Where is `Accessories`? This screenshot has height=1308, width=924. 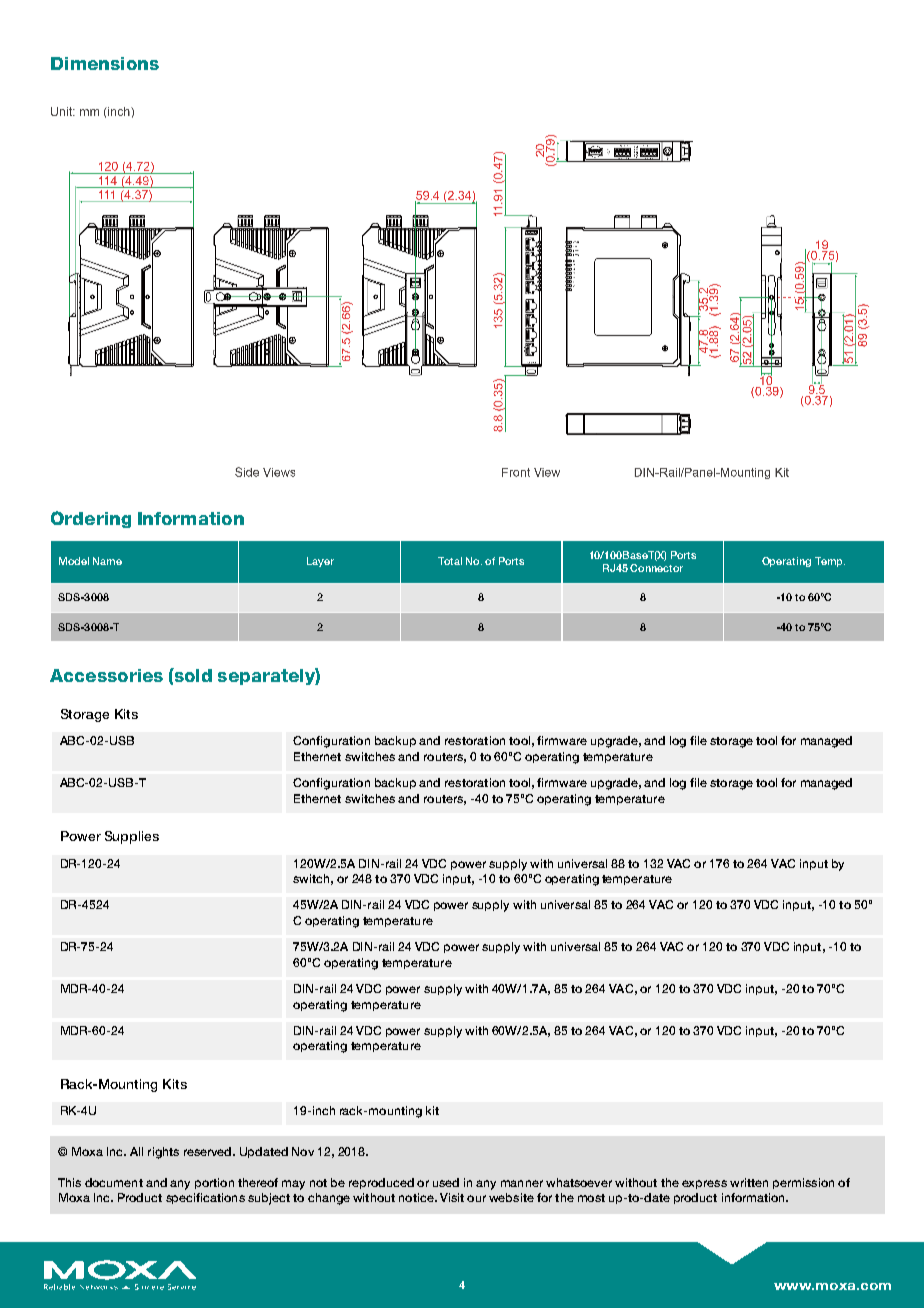
Accessories is located at coordinates (106, 675).
